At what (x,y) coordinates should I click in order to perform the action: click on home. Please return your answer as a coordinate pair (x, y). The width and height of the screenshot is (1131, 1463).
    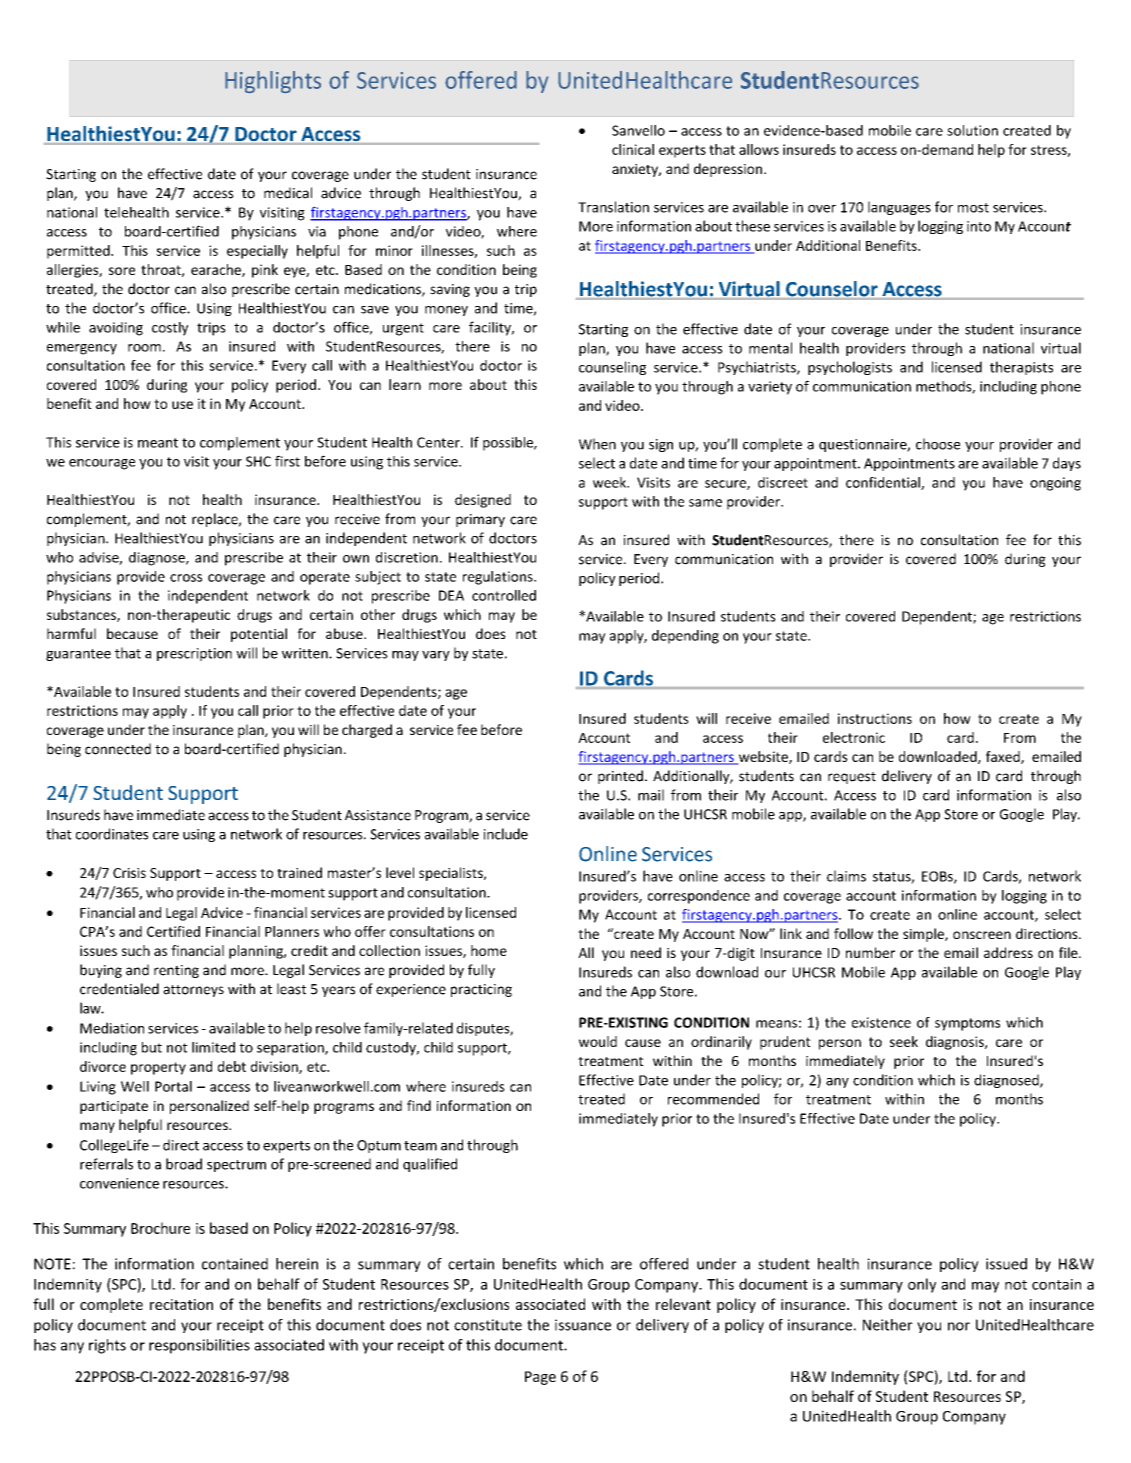
    Looking at the image, I should click on (489, 950).
